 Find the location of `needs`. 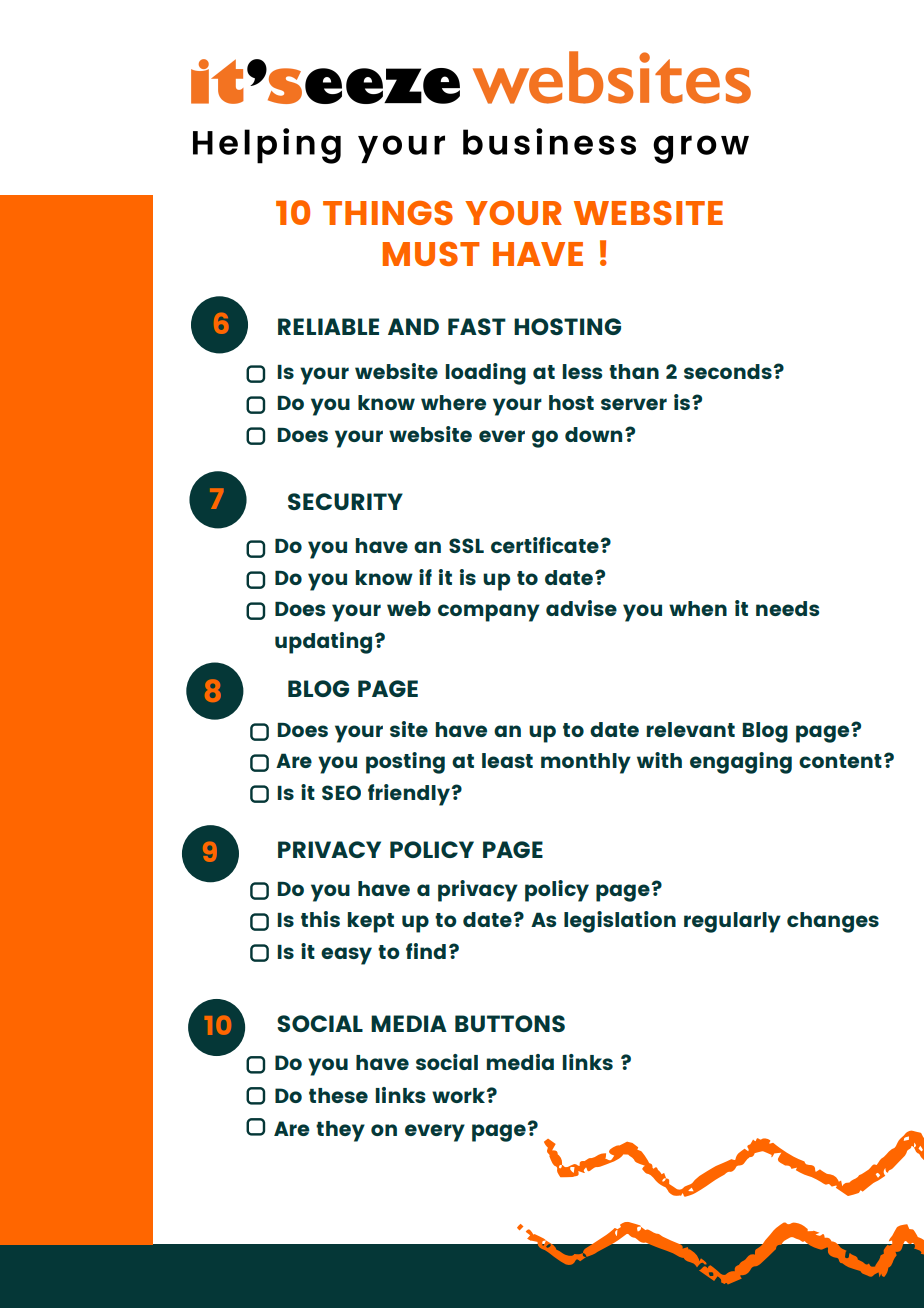

needs is located at coordinates (787, 608).
